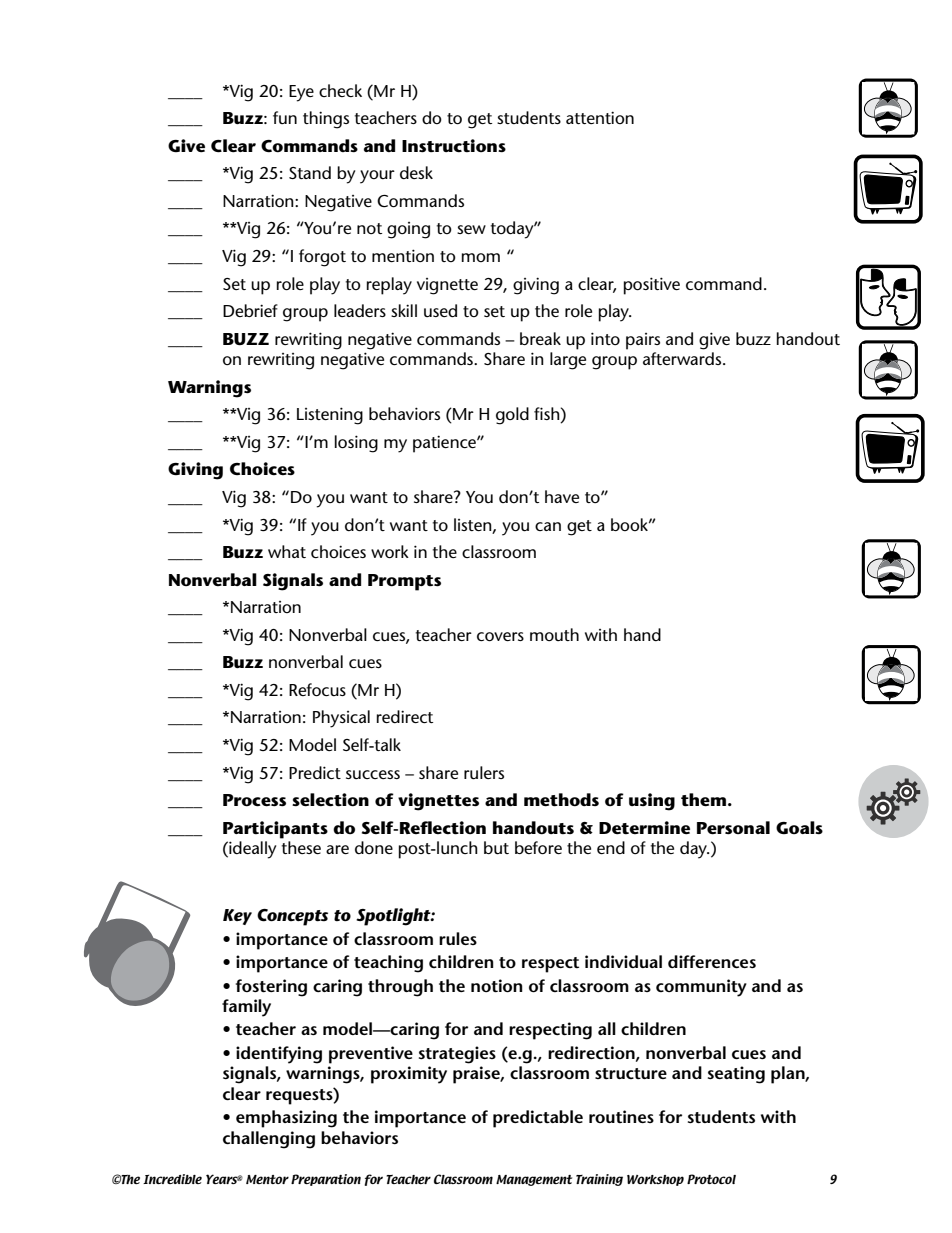  Describe the element at coordinates (454, 146) in the screenshot. I see `Instructions` at that location.
